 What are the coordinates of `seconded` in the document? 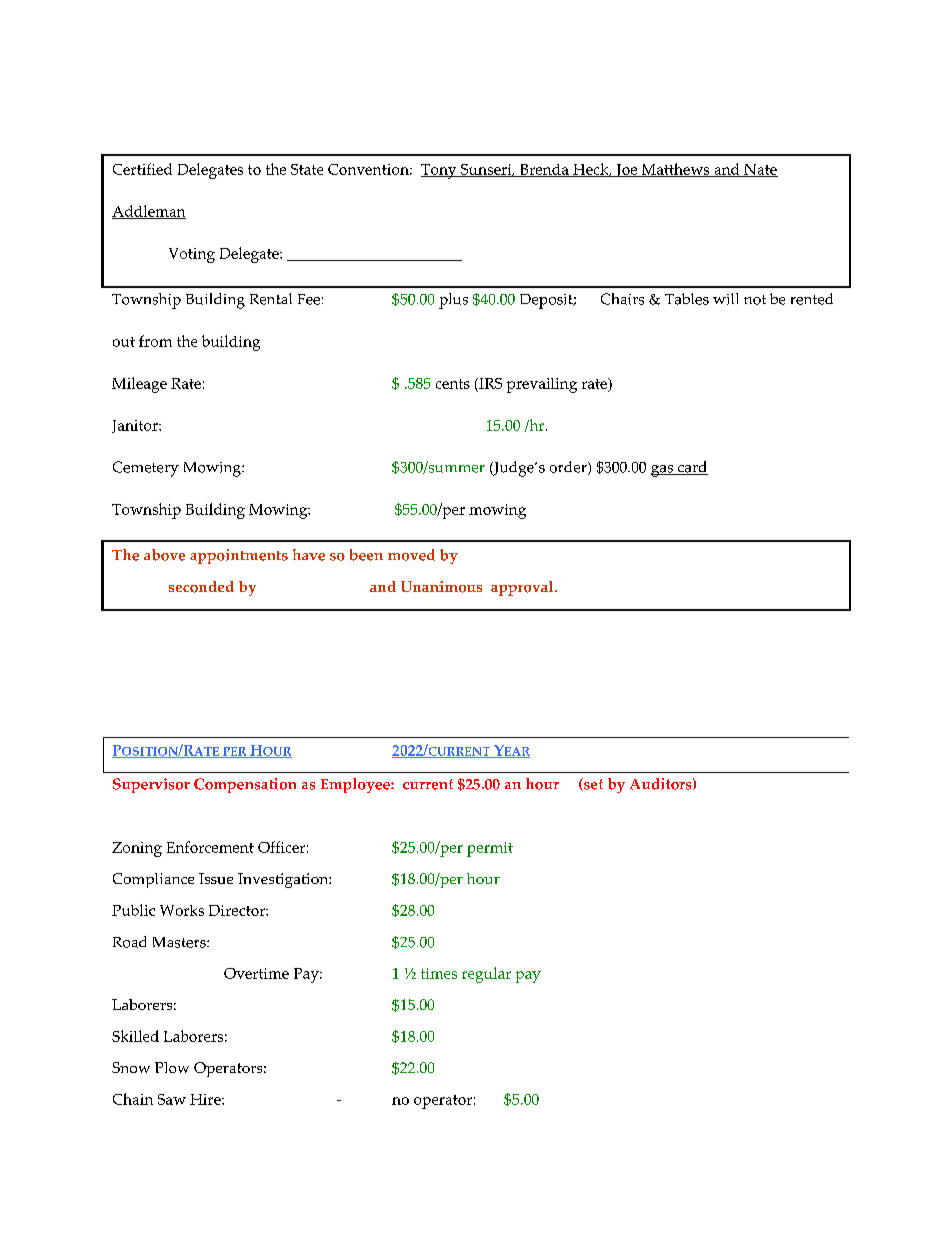 It's located at (201, 587).
